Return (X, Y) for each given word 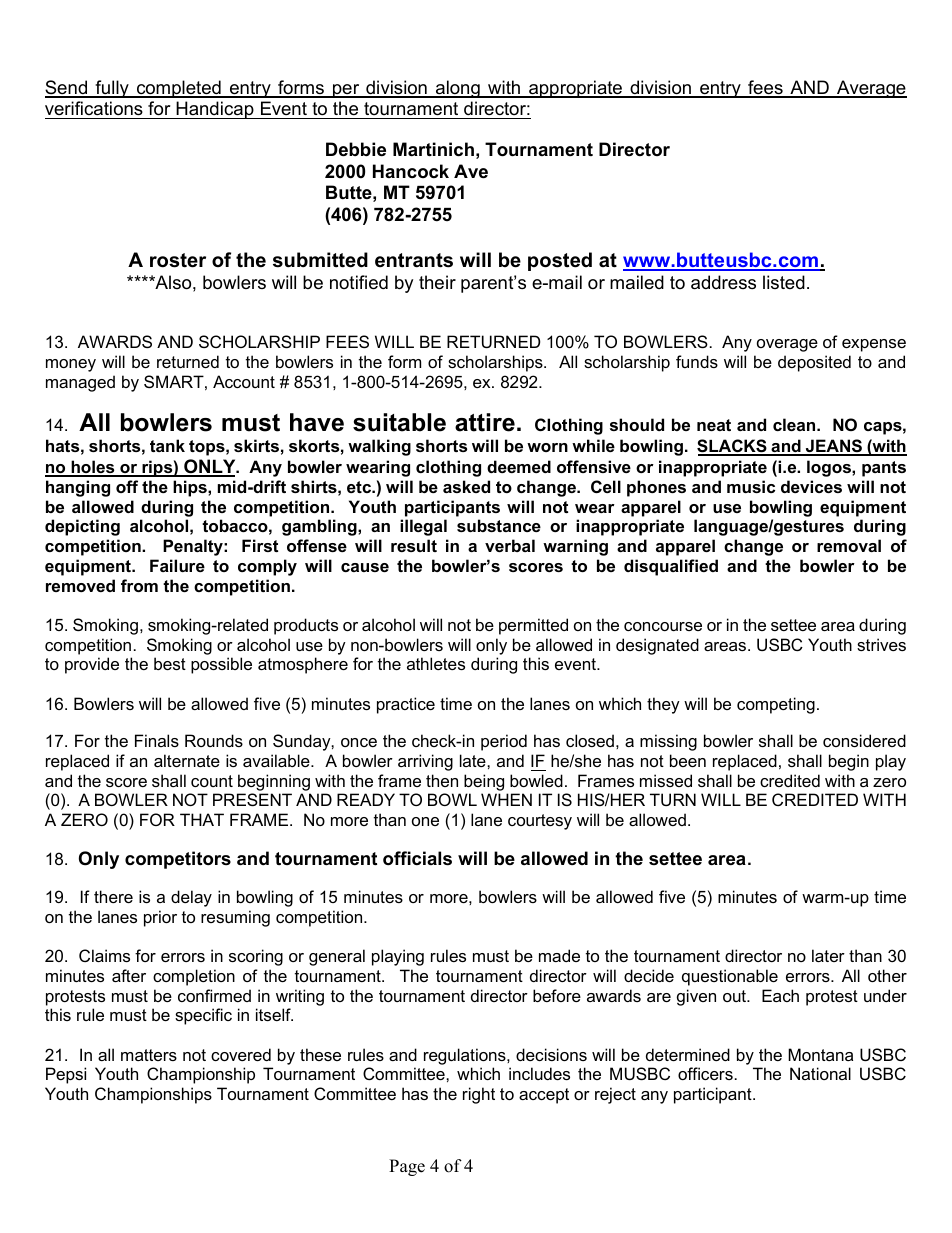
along (458, 89)
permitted (533, 626)
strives (881, 644)
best (170, 663)
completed (179, 89)
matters (149, 1055)
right (479, 1095)
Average (871, 89)
